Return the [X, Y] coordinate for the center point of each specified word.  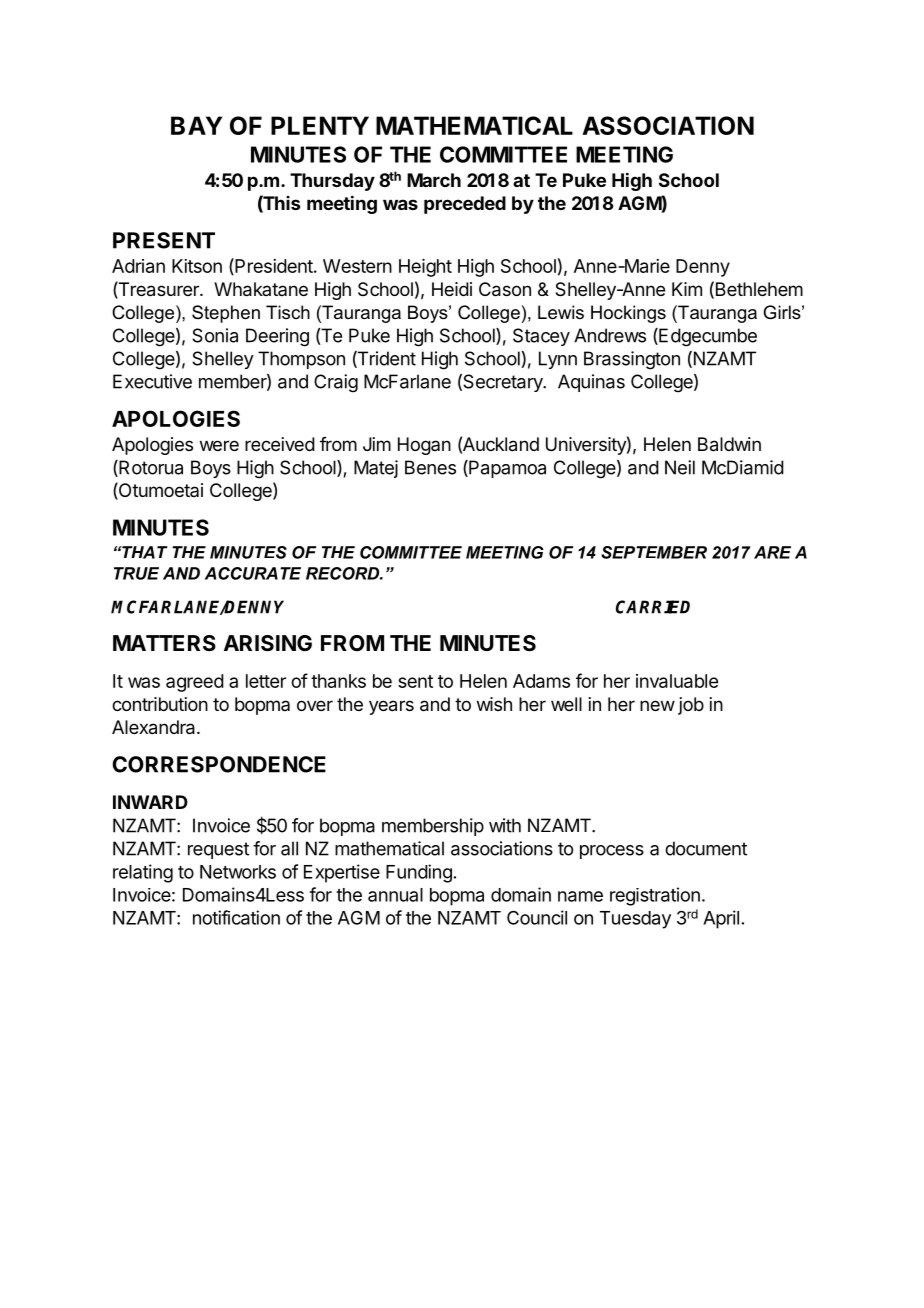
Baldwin [729, 444]
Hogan [424, 446]
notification [236, 917]
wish [494, 704]
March [434, 180]
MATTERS [164, 643]
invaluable [677, 681]
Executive [152, 381]
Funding [419, 873]
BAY [196, 125]
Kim [687, 289]
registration [655, 896]
